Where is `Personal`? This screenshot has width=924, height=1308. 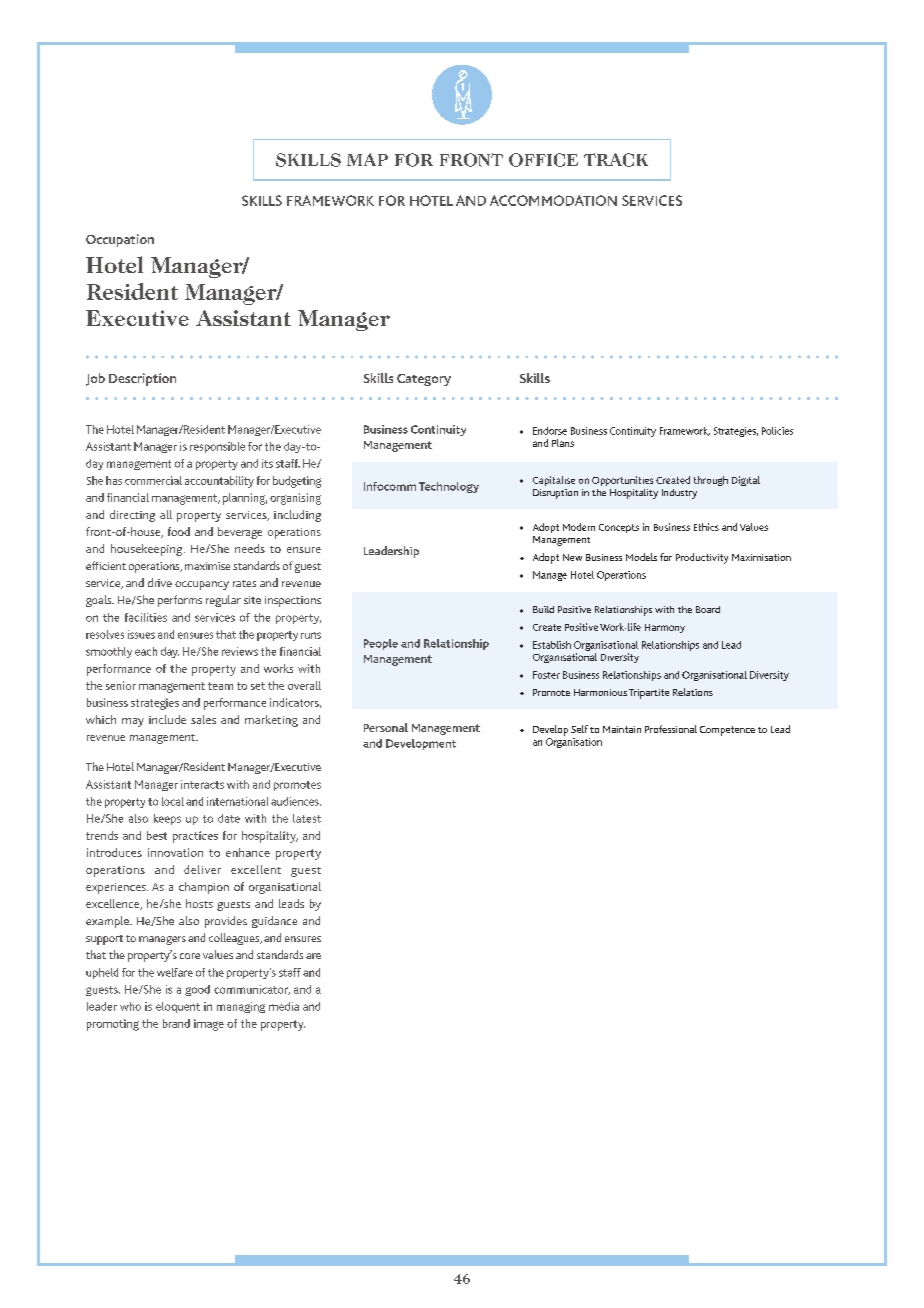 Personal is located at coordinates (386, 727).
